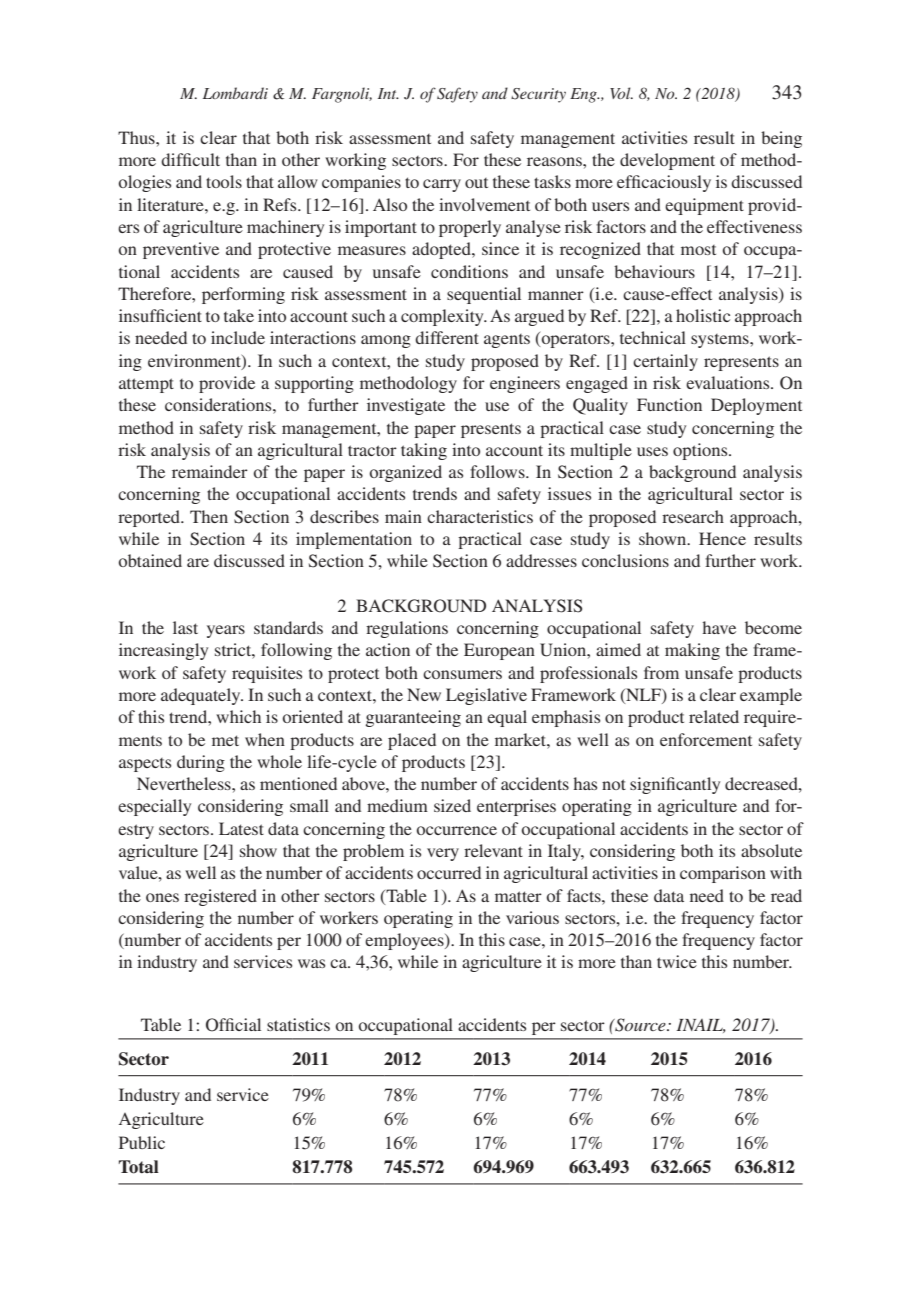  Describe the element at coordinates (226, 631) in the screenshot. I see `years` at that location.
